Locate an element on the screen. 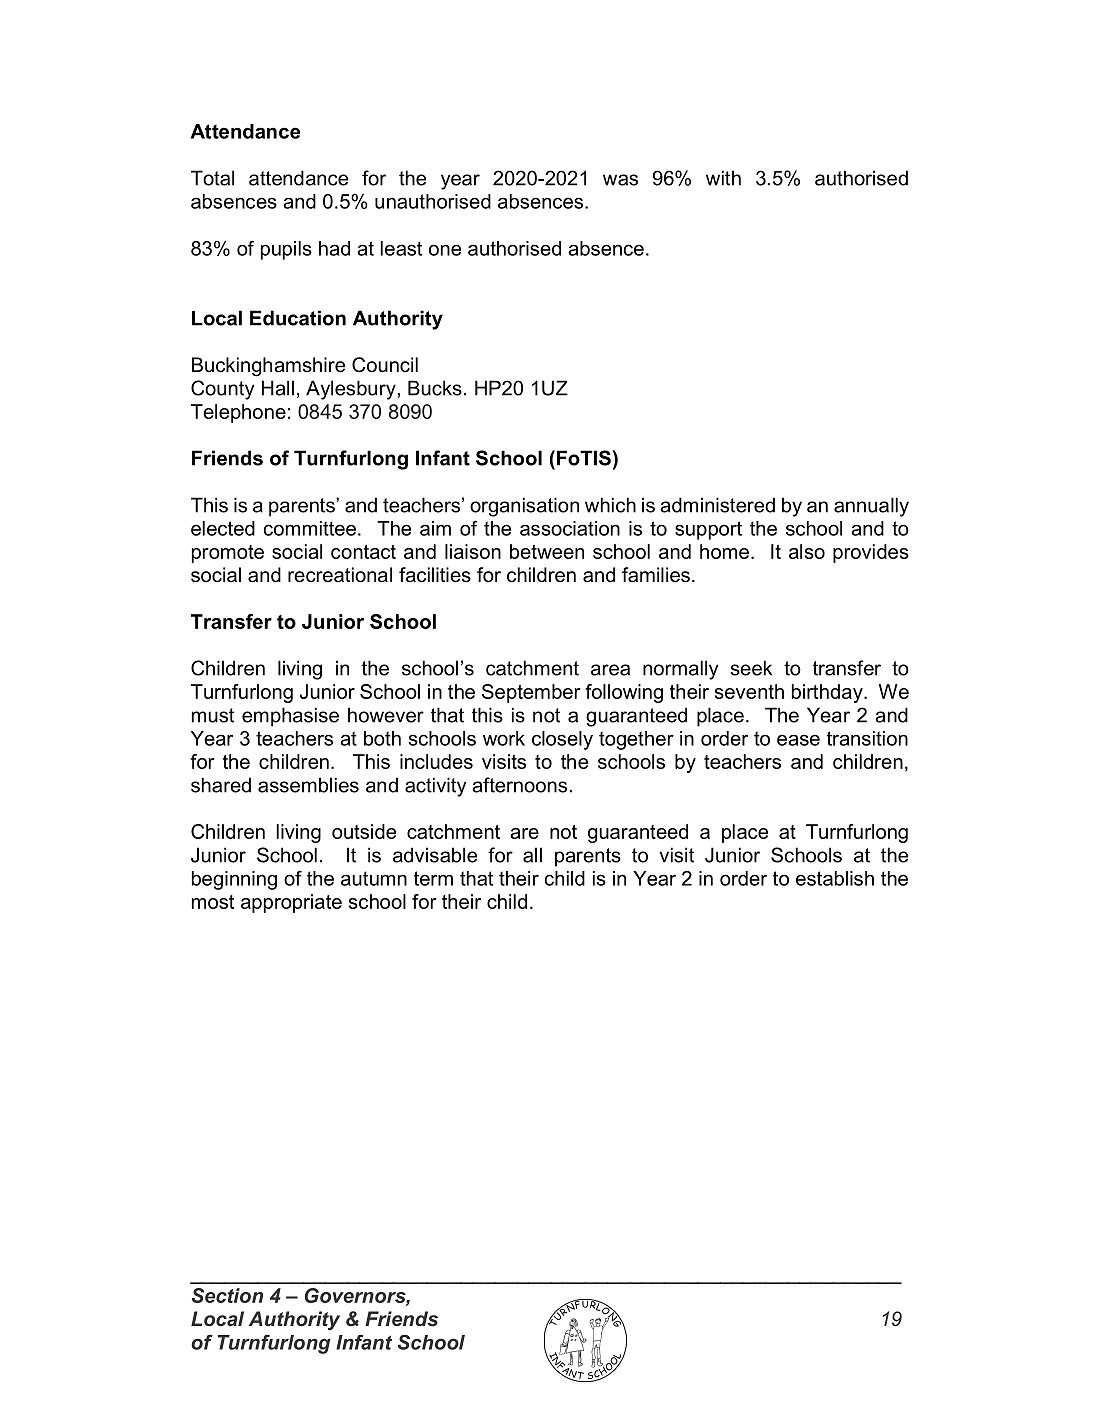  pupils is located at coordinates (286, 250).
